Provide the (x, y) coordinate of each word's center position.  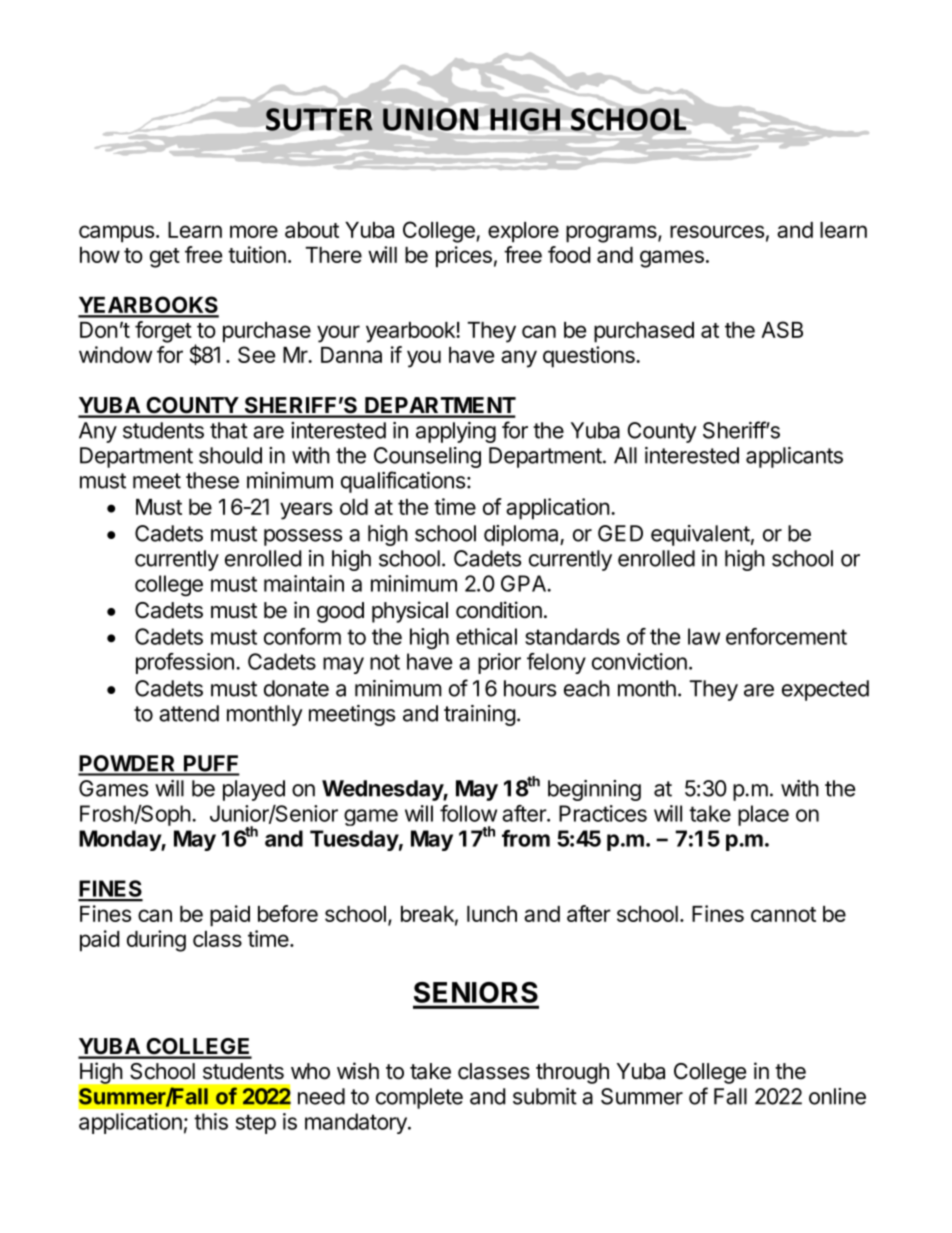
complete (419, 1098)
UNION (430, 119)
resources (717, 231)
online (837, 1096)
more (254, 231)
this (211, 1121)
